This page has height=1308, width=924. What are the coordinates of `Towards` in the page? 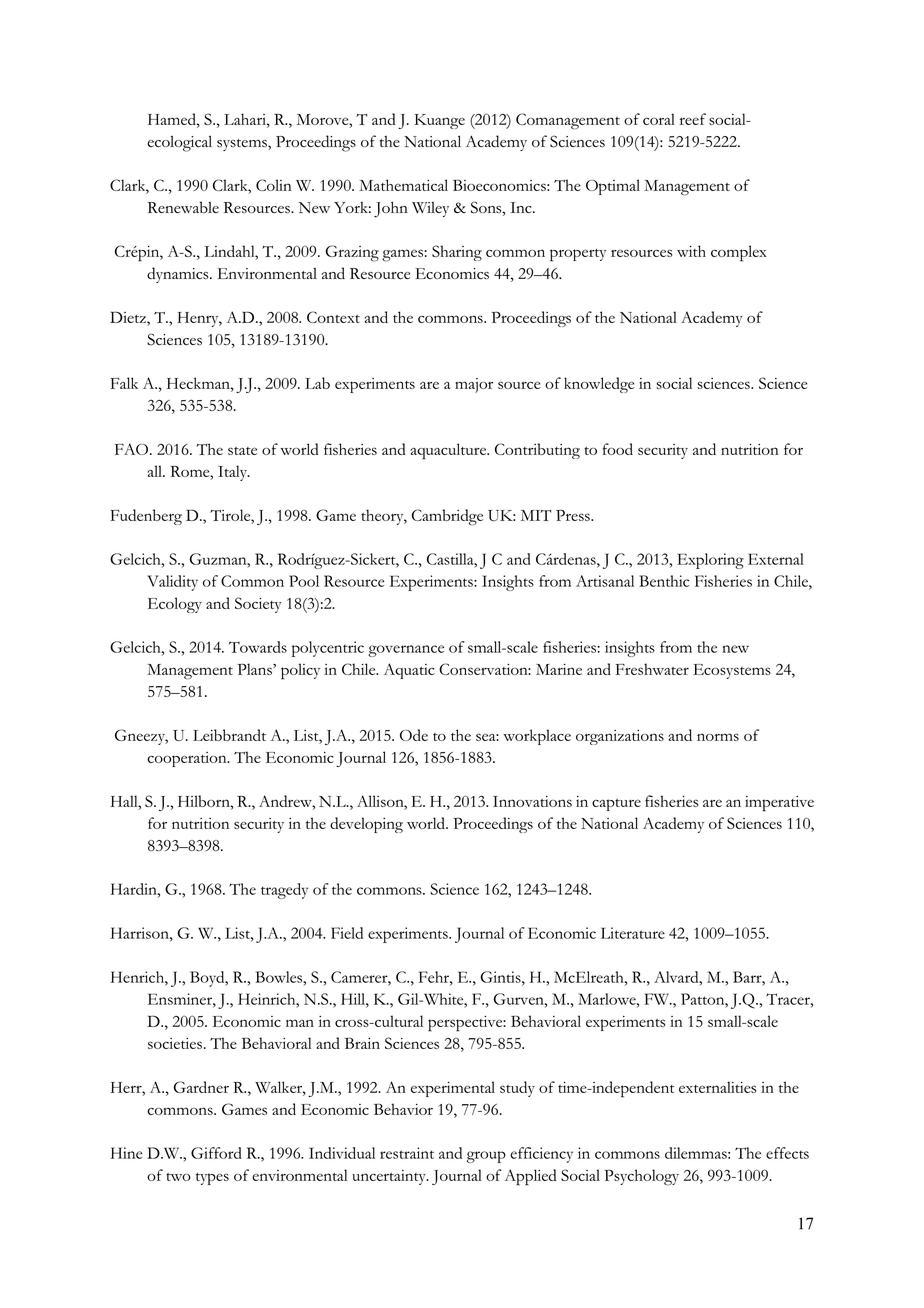 It's located at (258, 647).
